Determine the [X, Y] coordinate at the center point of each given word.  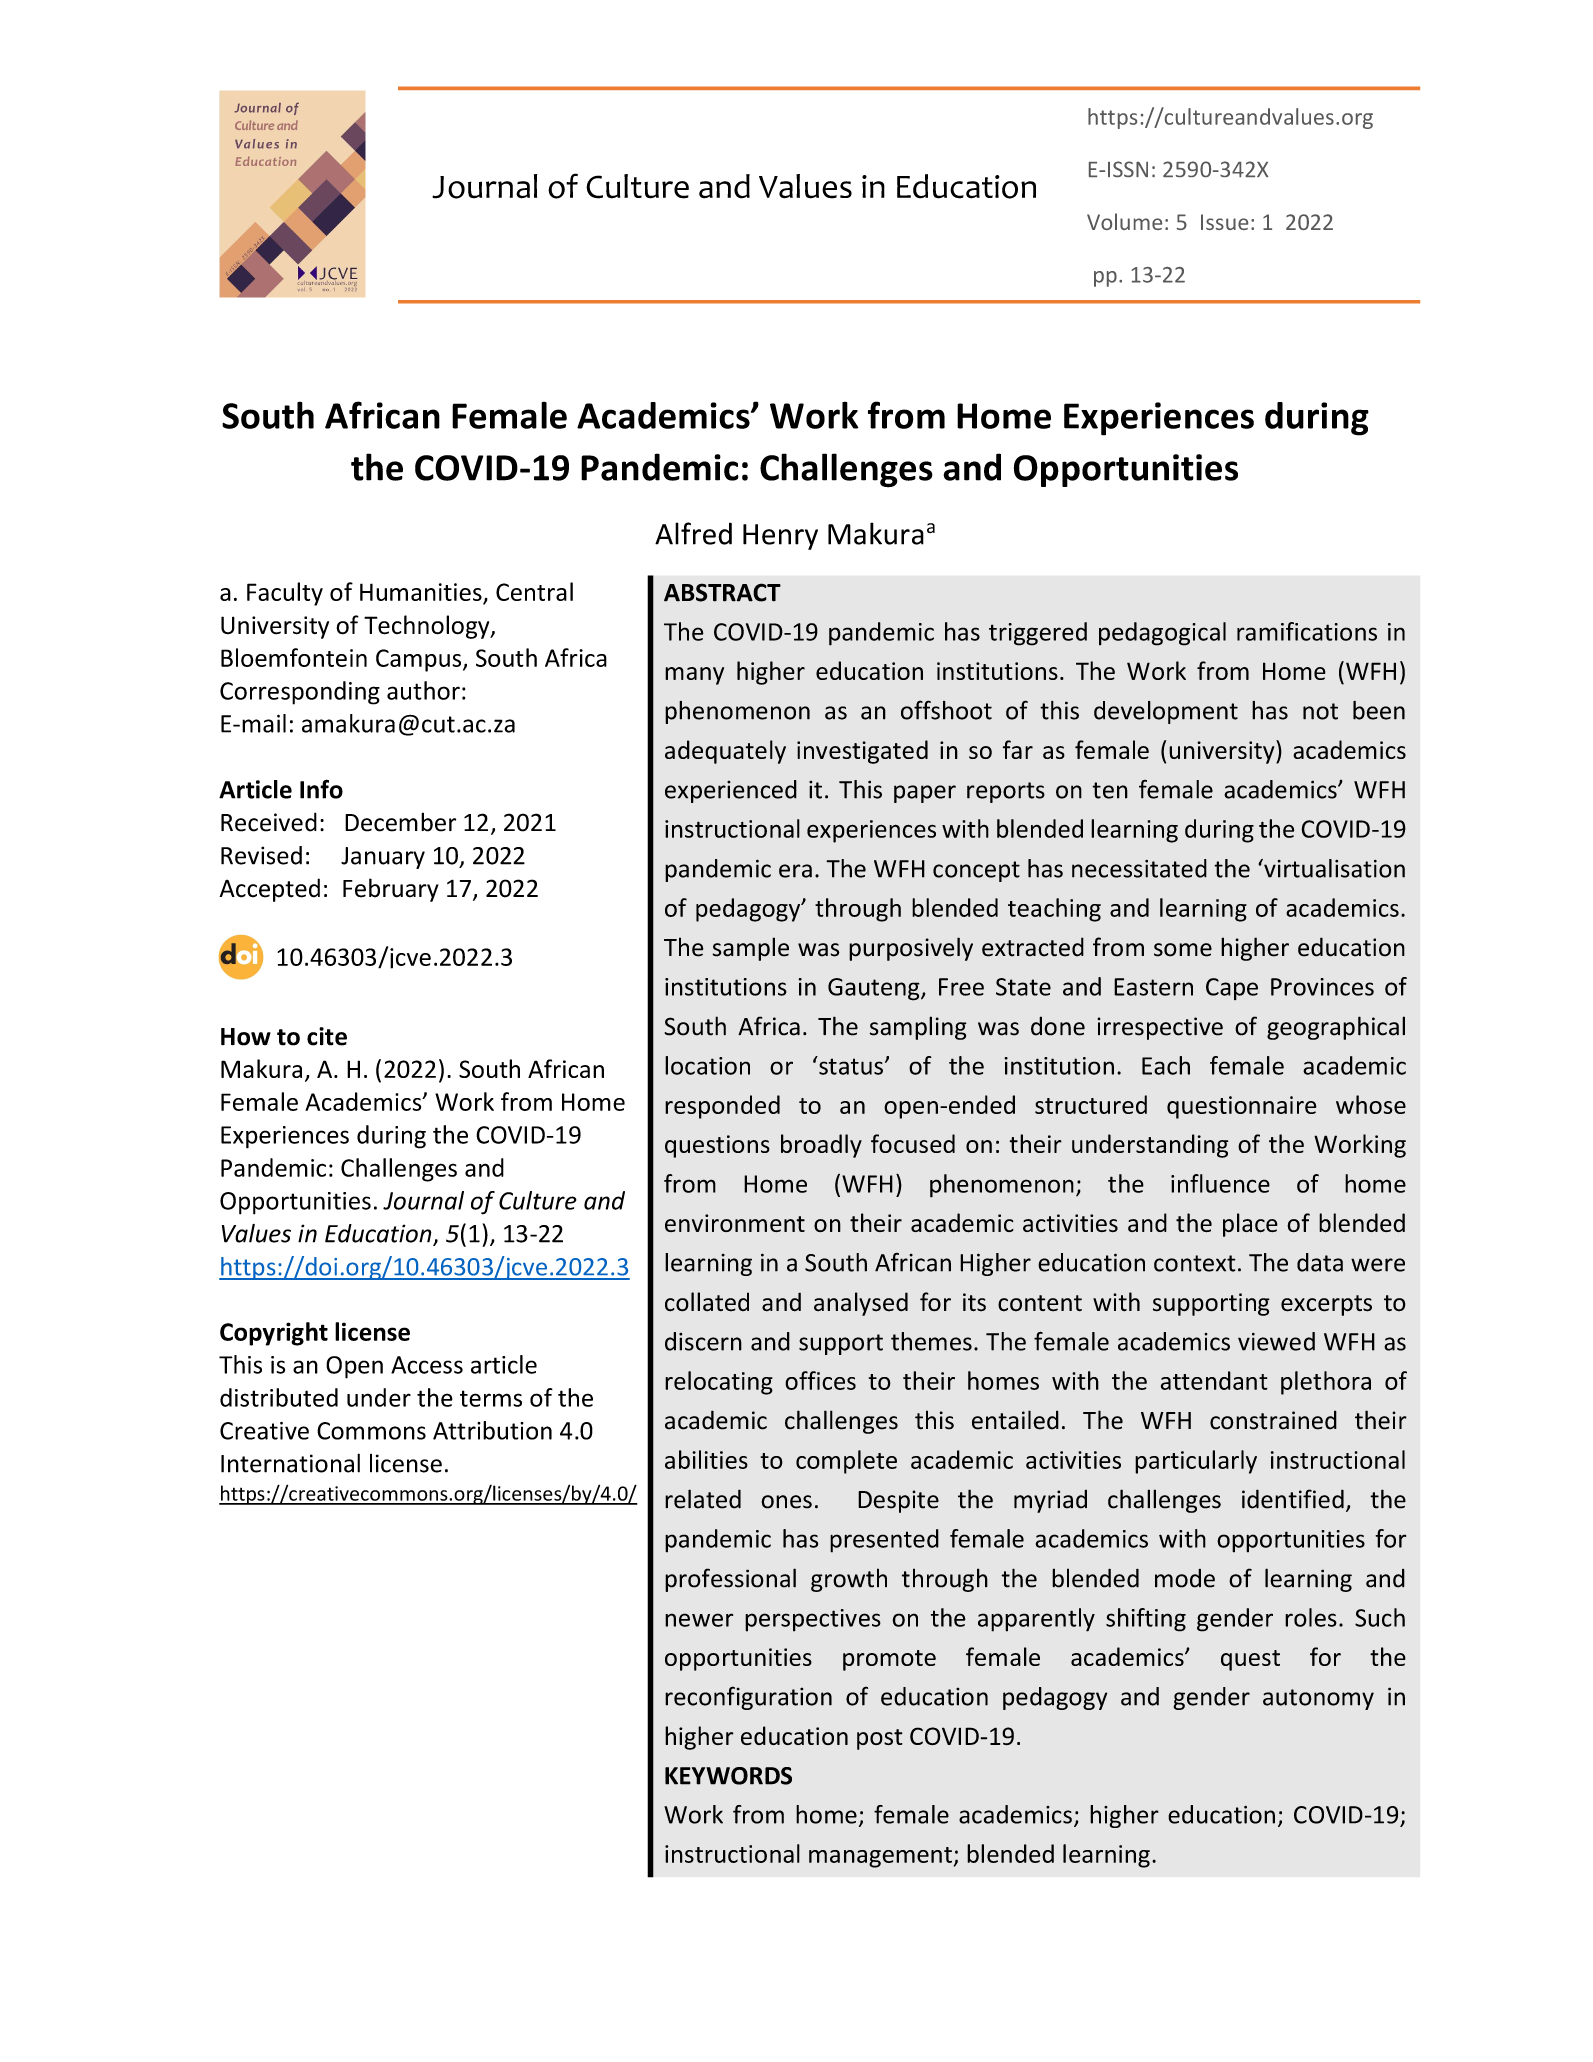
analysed [861, 1304]
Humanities [421, 592]
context [1195, 1263]
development [1166, 712]
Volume [1124, 221]
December [400, 822]
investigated [862, 752]
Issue [1224, 222]
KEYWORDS [728, 1776]
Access [427, 1365]
